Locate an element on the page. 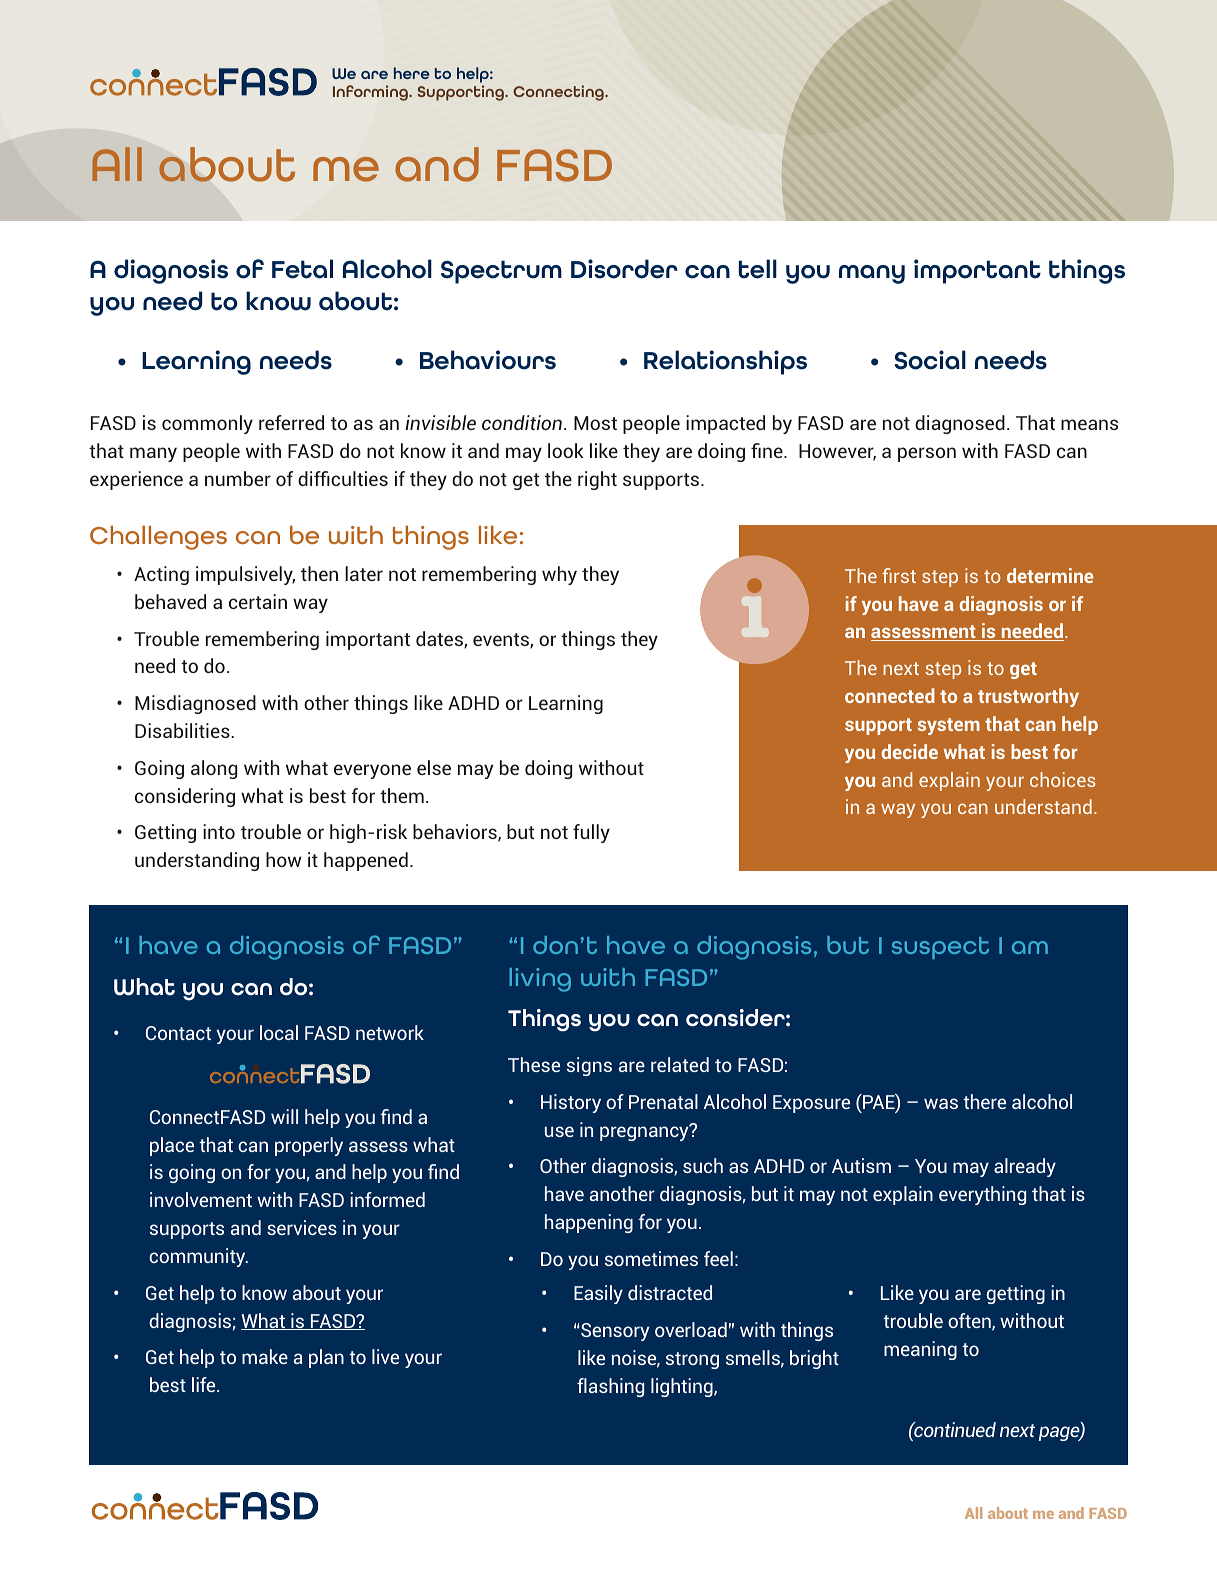  make is located at coordinates (265, 1356).
